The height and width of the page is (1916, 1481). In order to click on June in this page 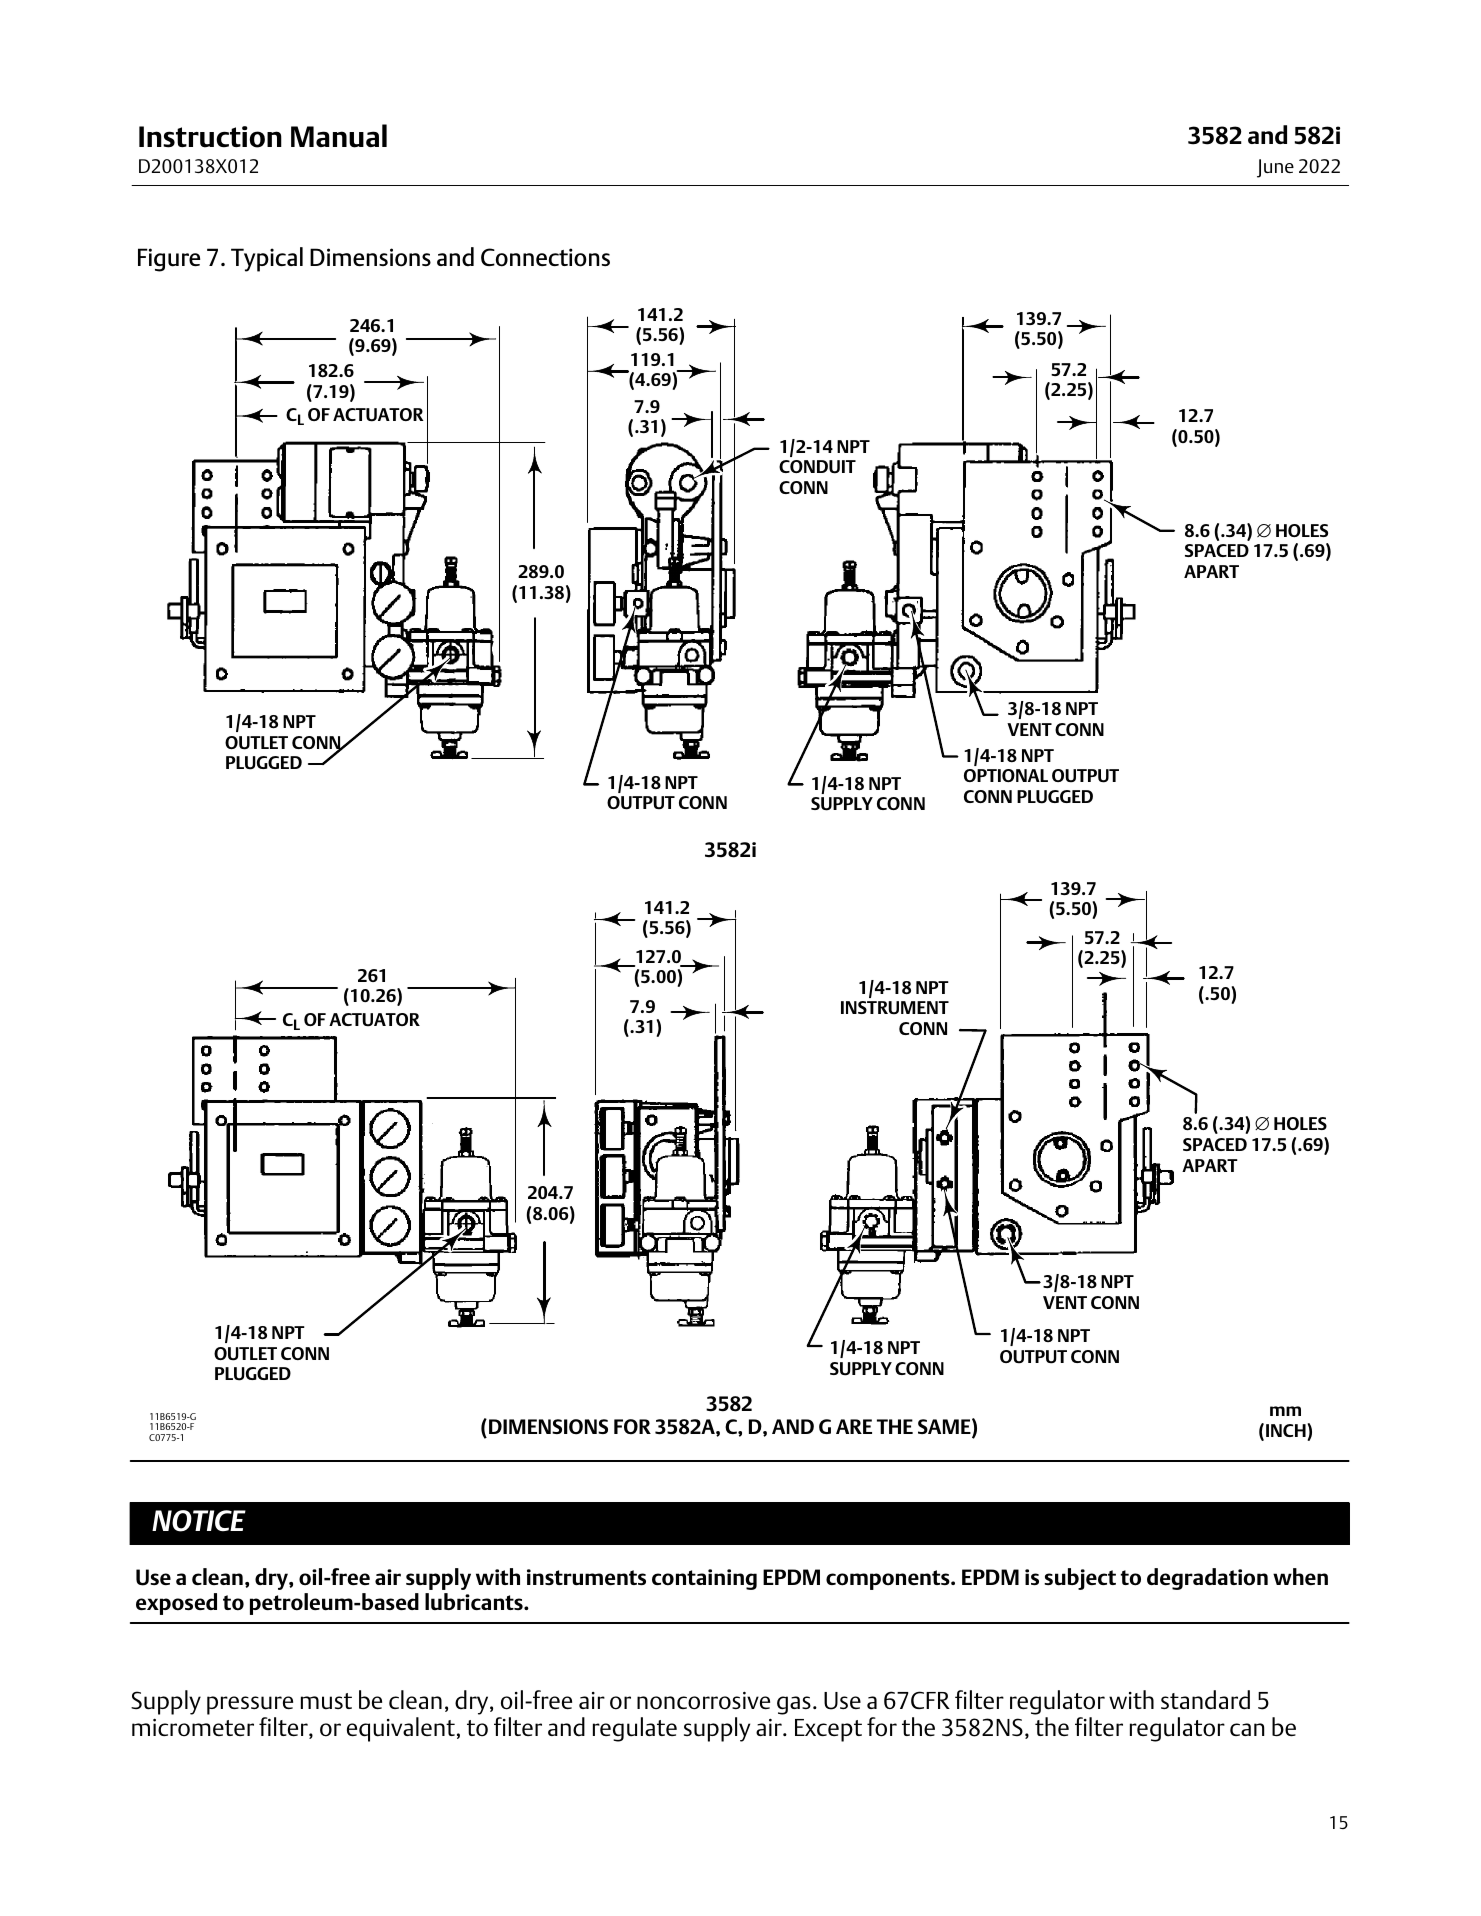, I will do `click(1275, 168)`.
